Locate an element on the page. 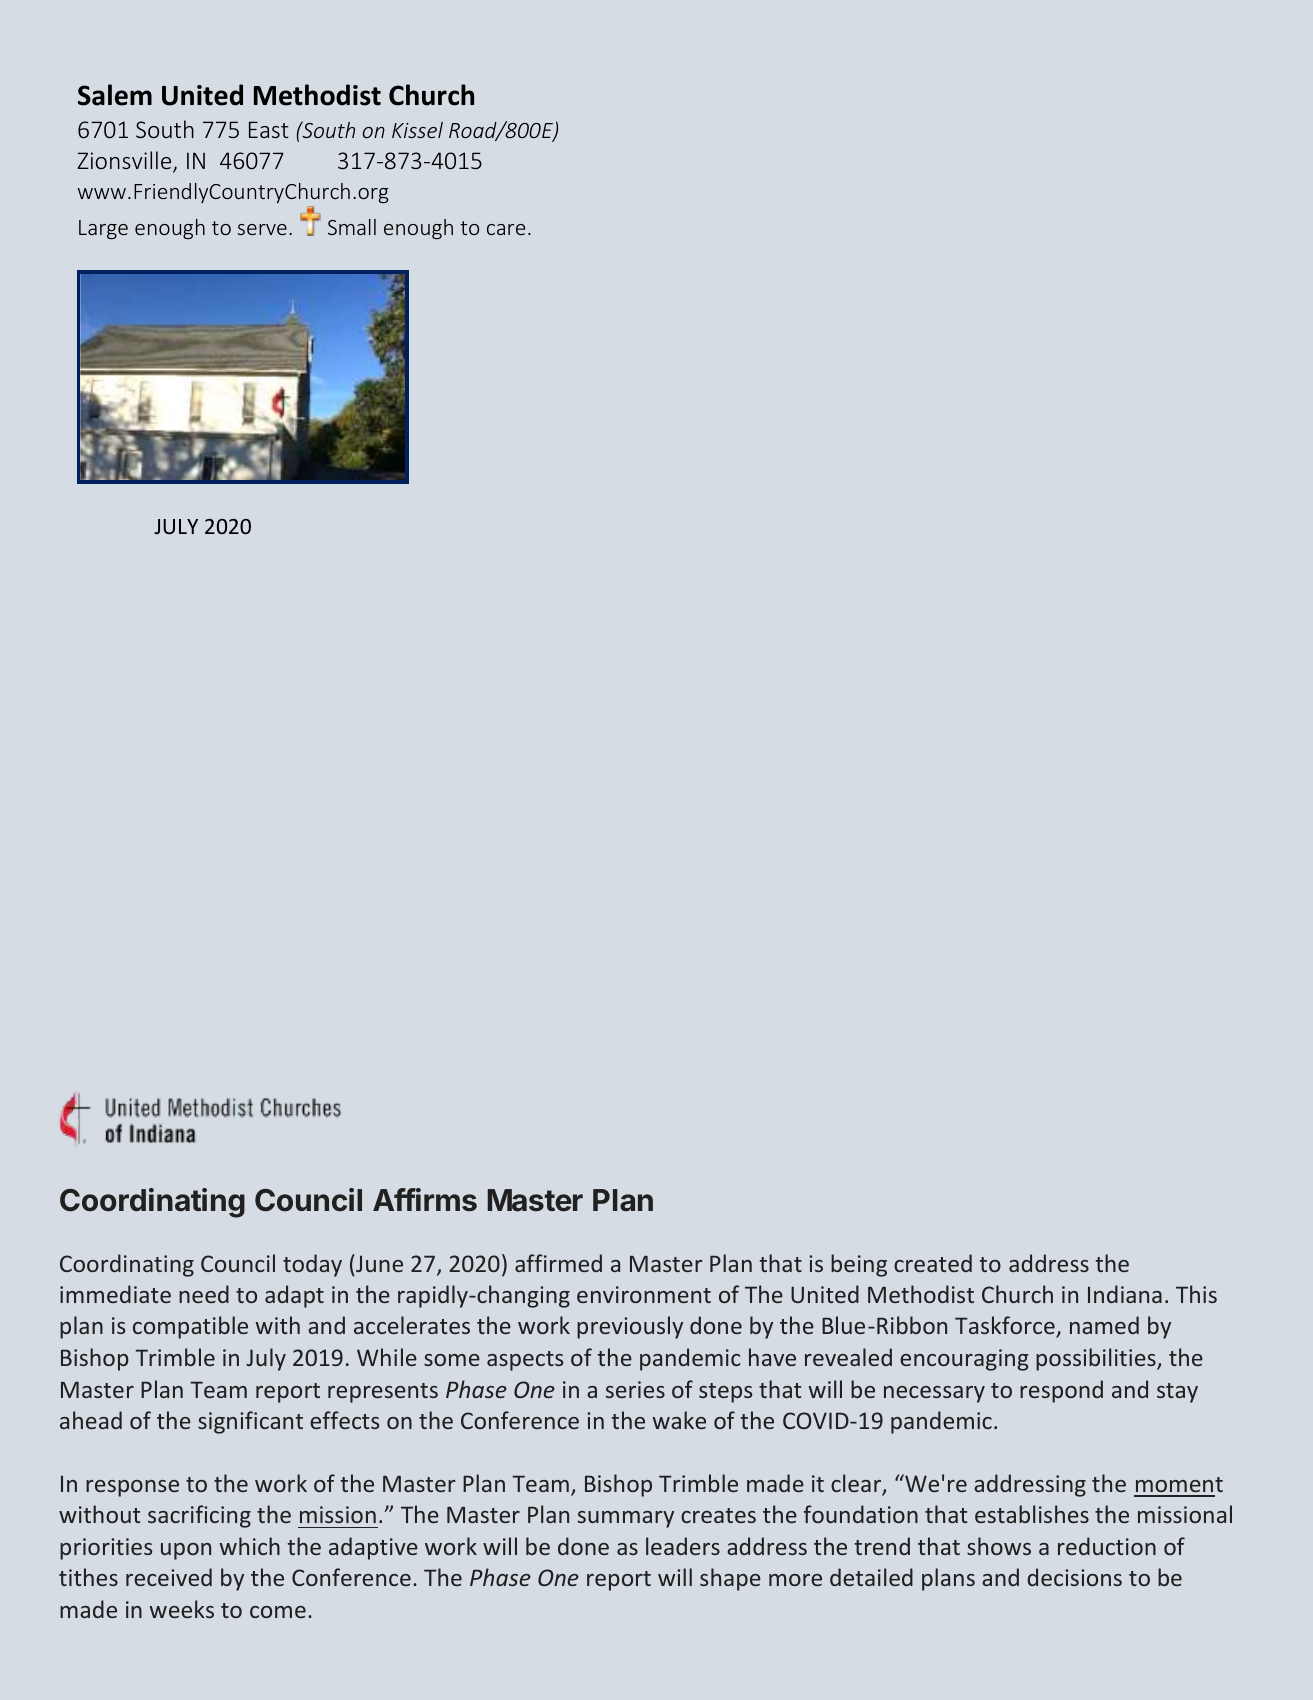 The height and width of the image is (1700, 1313). care is located at coordinates (506, 229).
